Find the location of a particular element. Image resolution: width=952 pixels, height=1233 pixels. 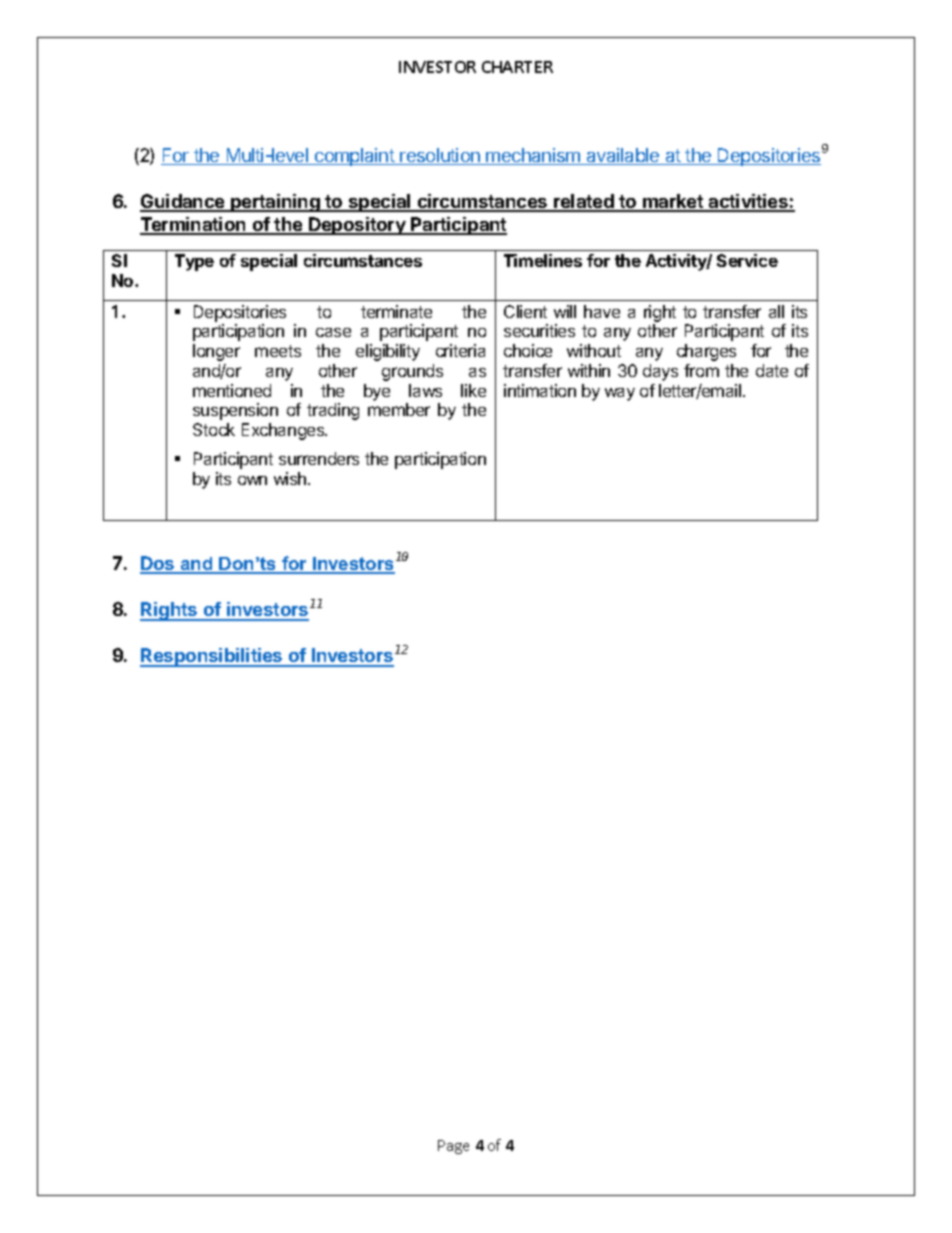

available is located at coordinates (623, 156).
